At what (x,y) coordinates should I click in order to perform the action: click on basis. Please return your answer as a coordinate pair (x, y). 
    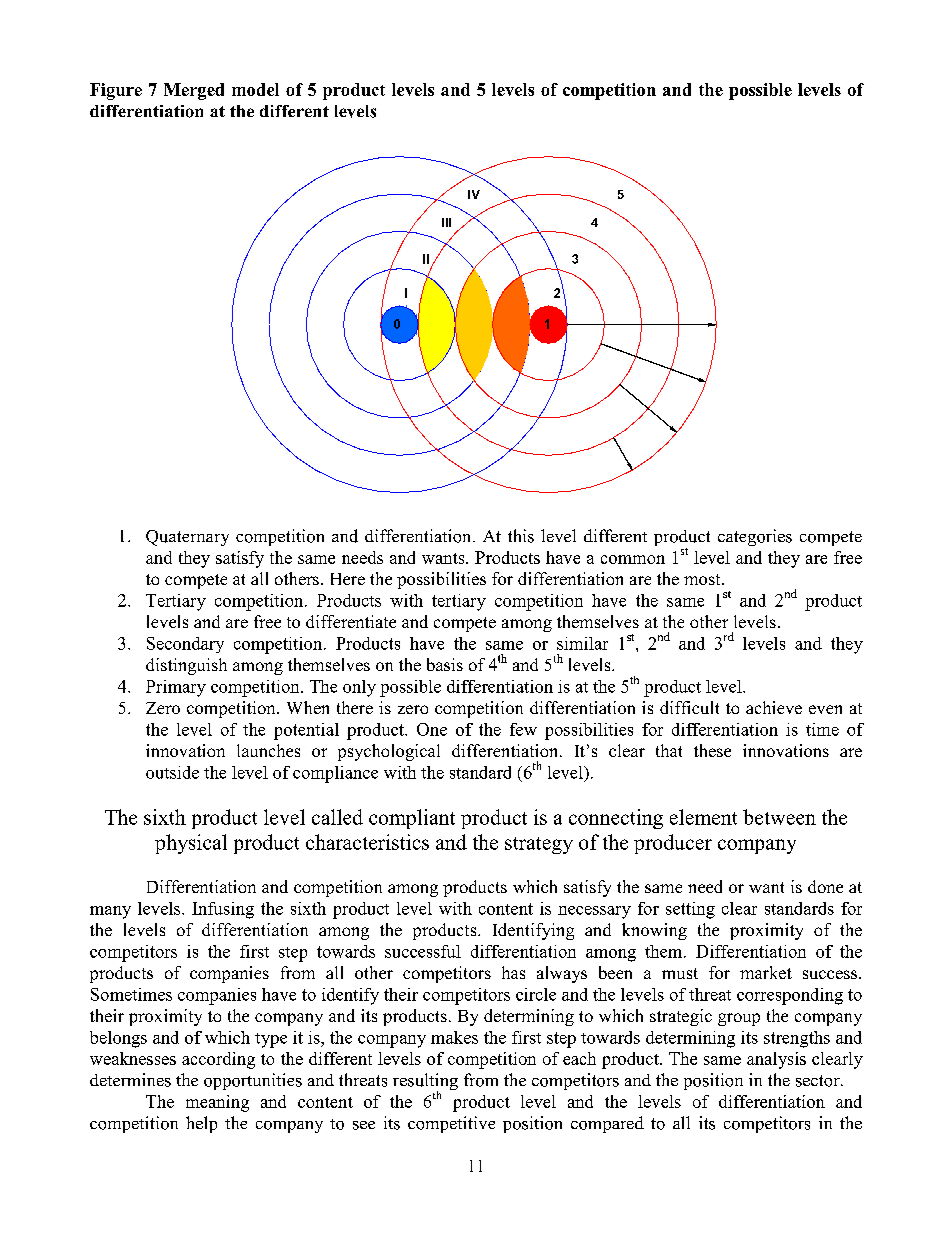
    Looking at the image, I should click on (445, 664).
